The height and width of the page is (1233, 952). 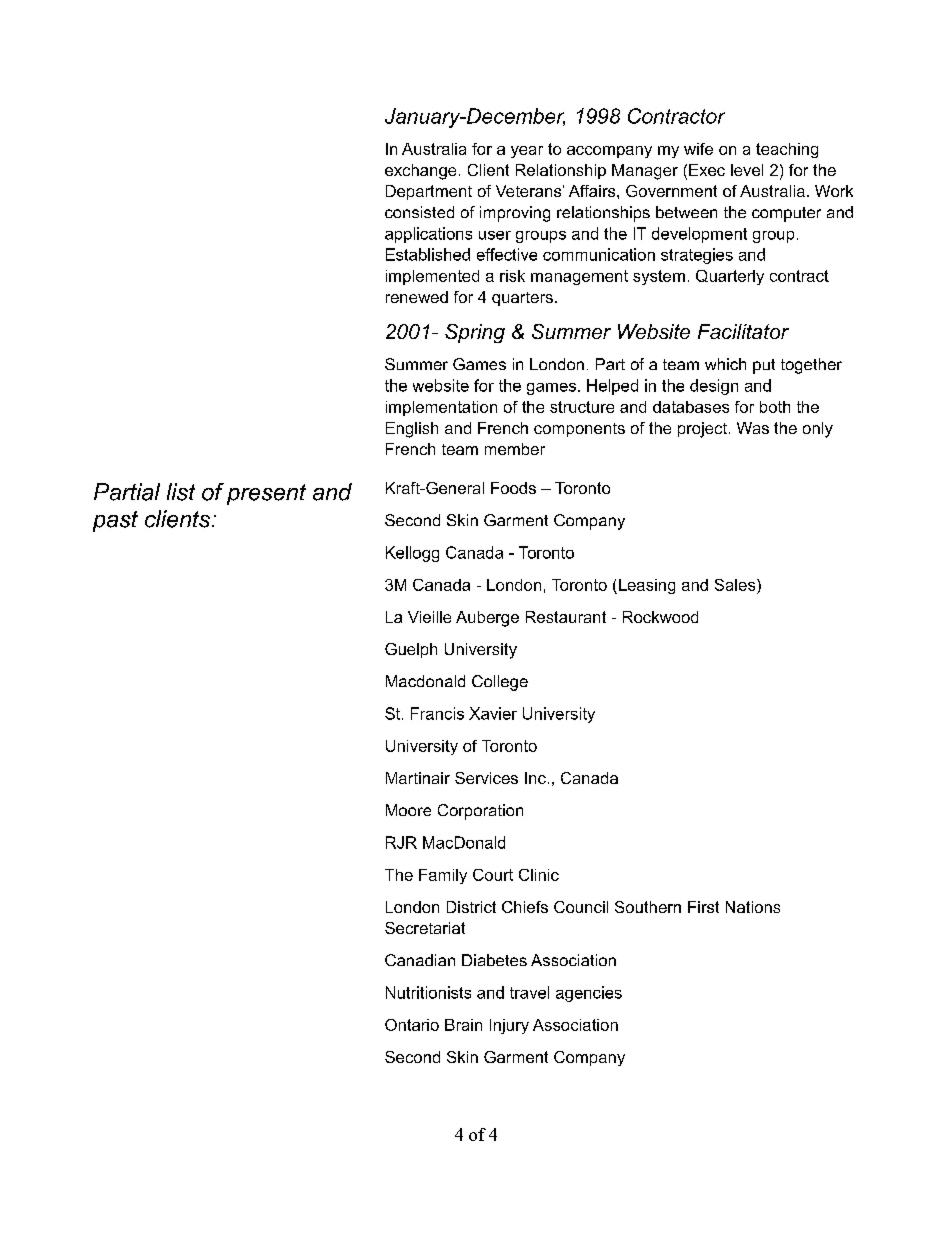 I want to click on quarters, so click(x=522, y=299).
